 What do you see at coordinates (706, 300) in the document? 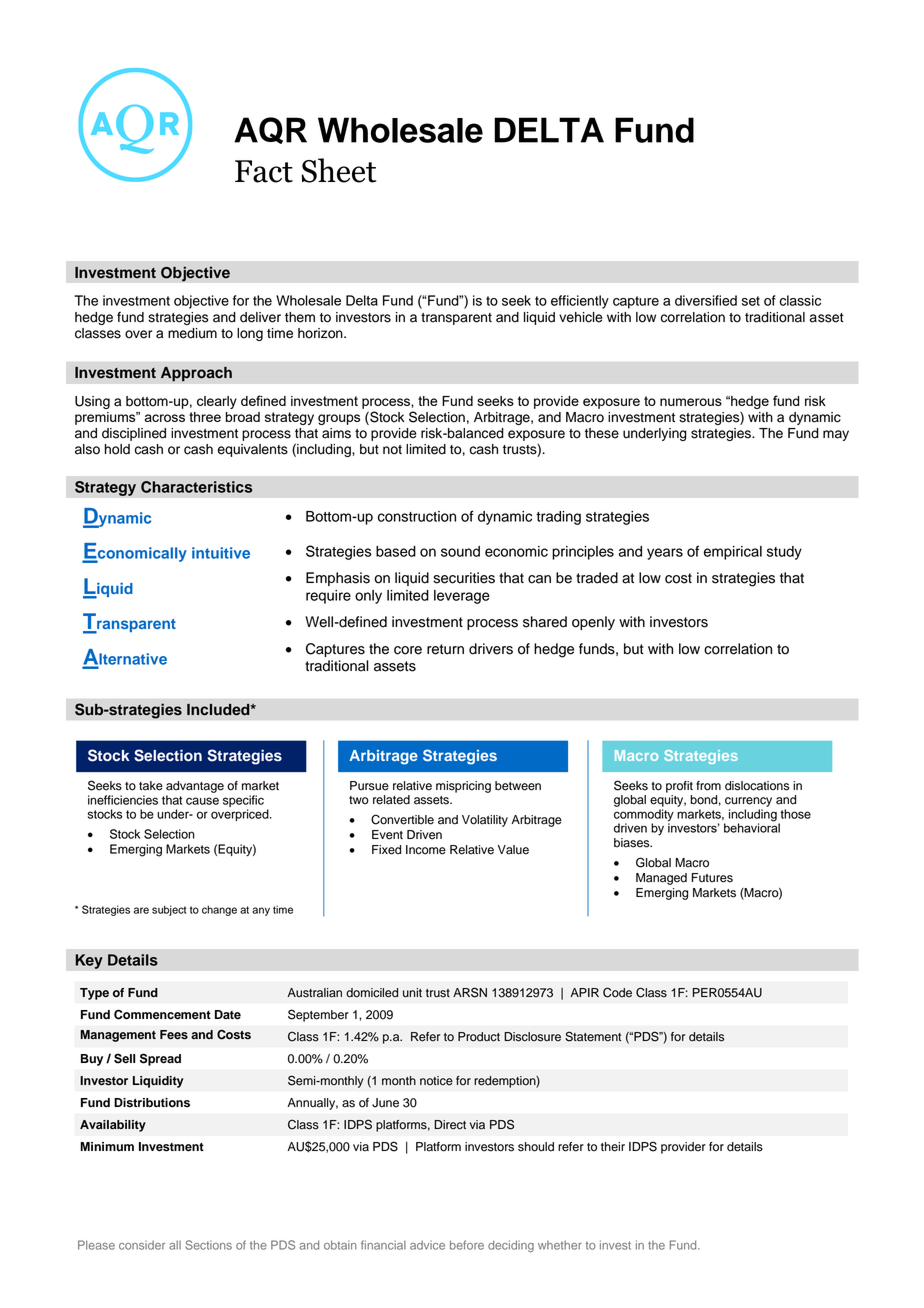
I see `diversified` at bounding box center [706, 300].
